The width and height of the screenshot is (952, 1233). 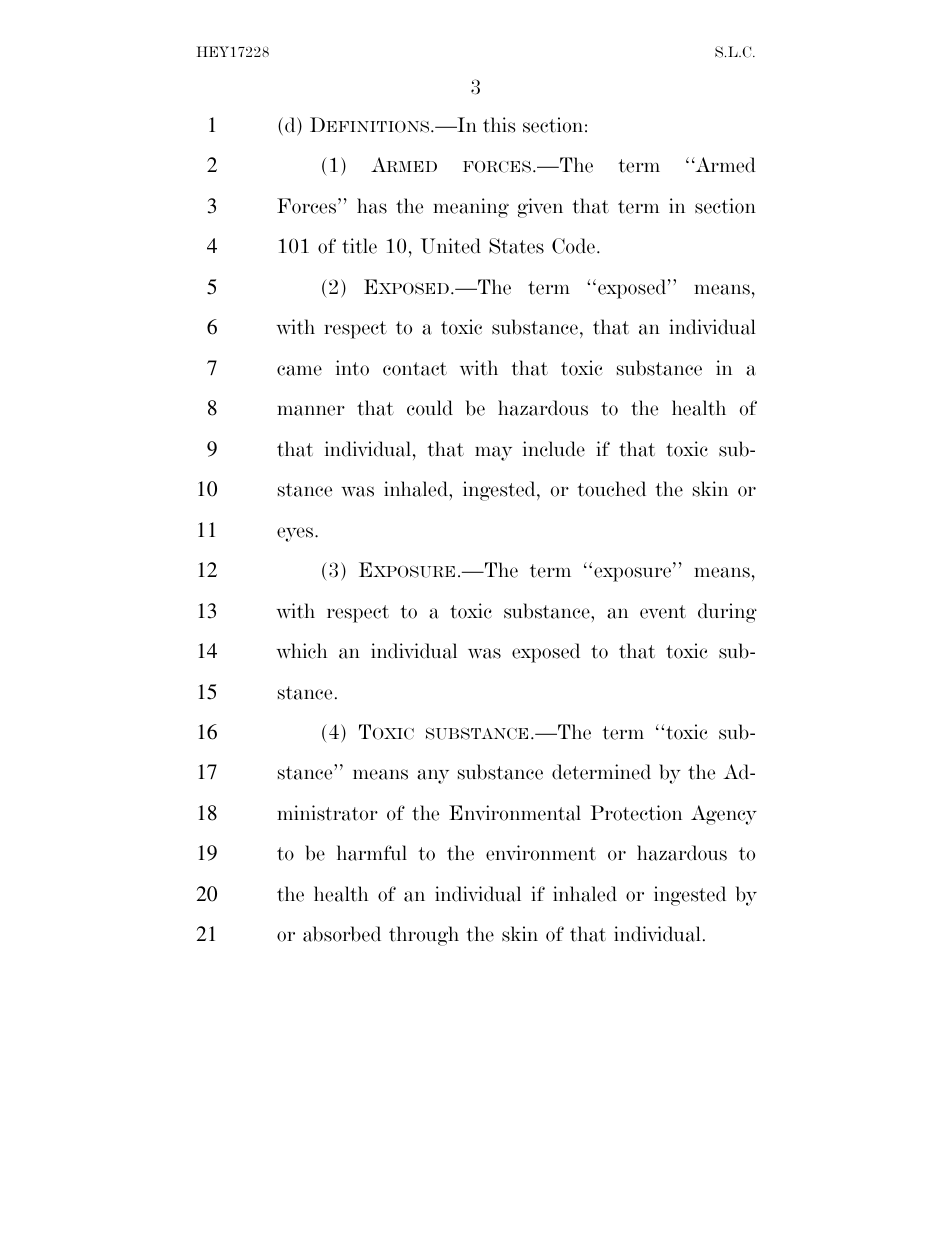 What do you see at coordinates (611, 489) in the screenshot?
I see `touched` at bounding box center [611, 489].
